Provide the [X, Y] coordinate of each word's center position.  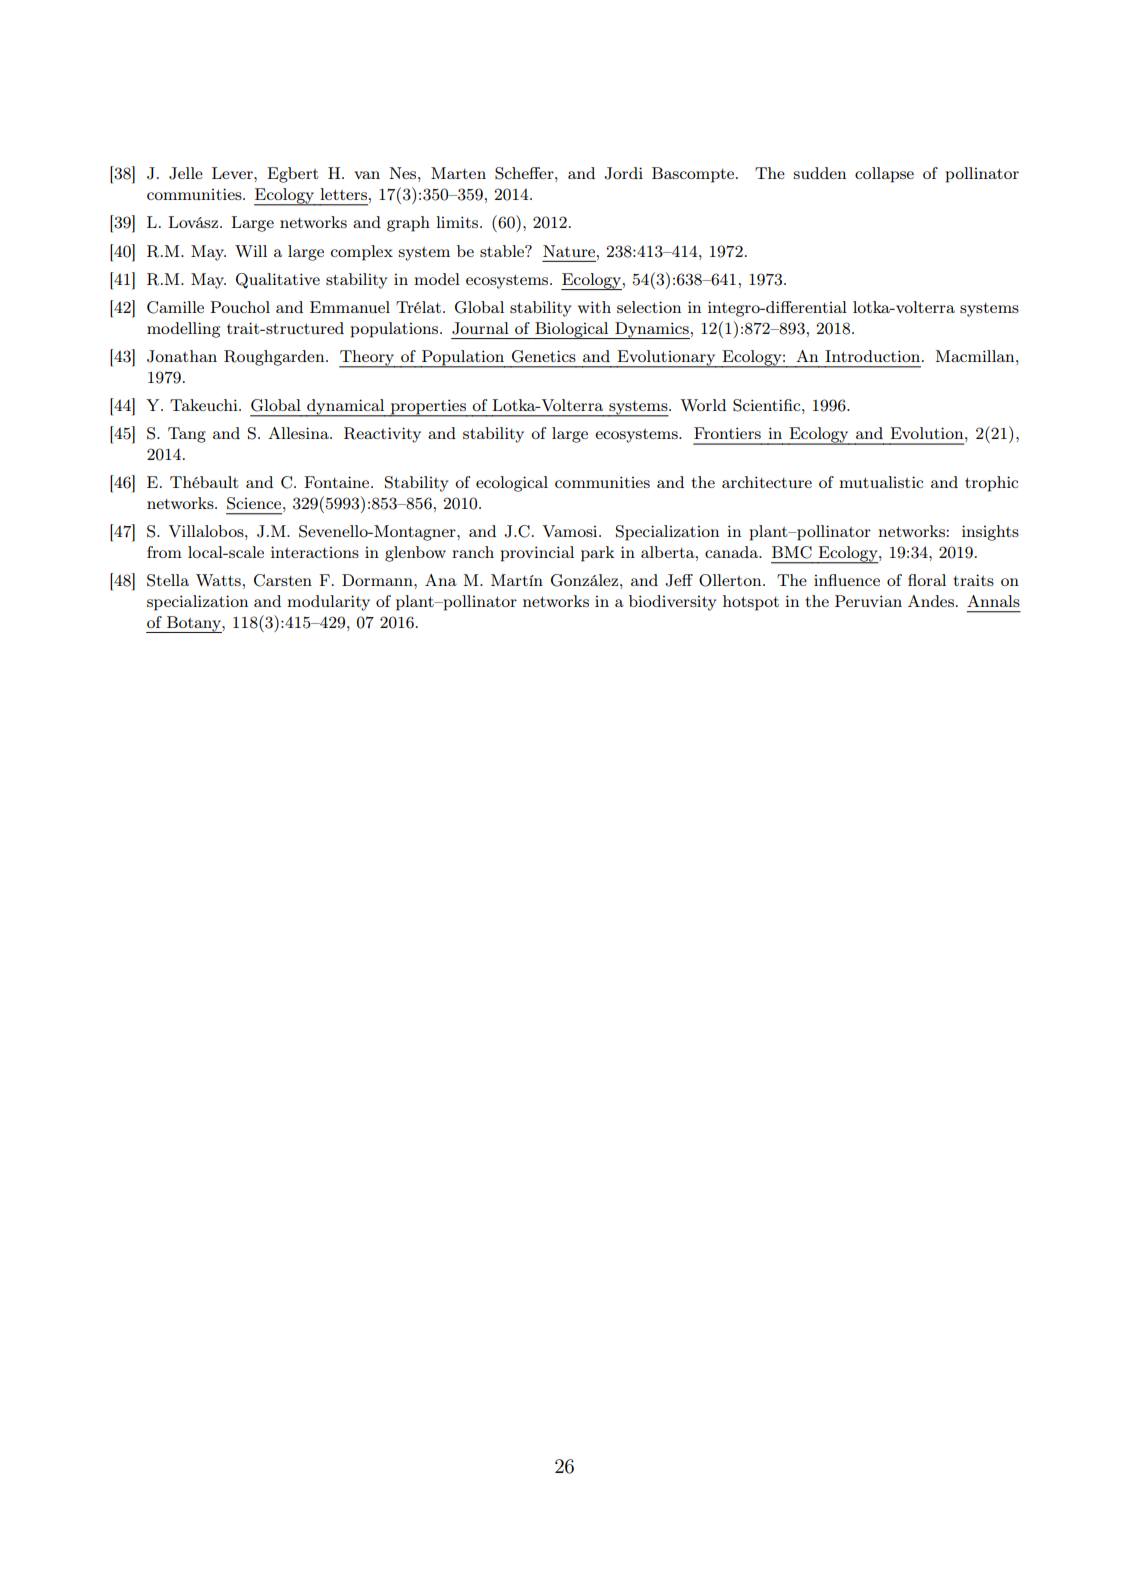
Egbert [293, 175]
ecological [512, 484]
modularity [328, 603]
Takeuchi [205, 405]
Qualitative [278, 281]
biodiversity [672, 603]
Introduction [874, 356]
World [703, 405]
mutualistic [881, 482]
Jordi [623, 173]
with [594, 307]
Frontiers [727, 433]
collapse [884, 175]
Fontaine [338, 482]
